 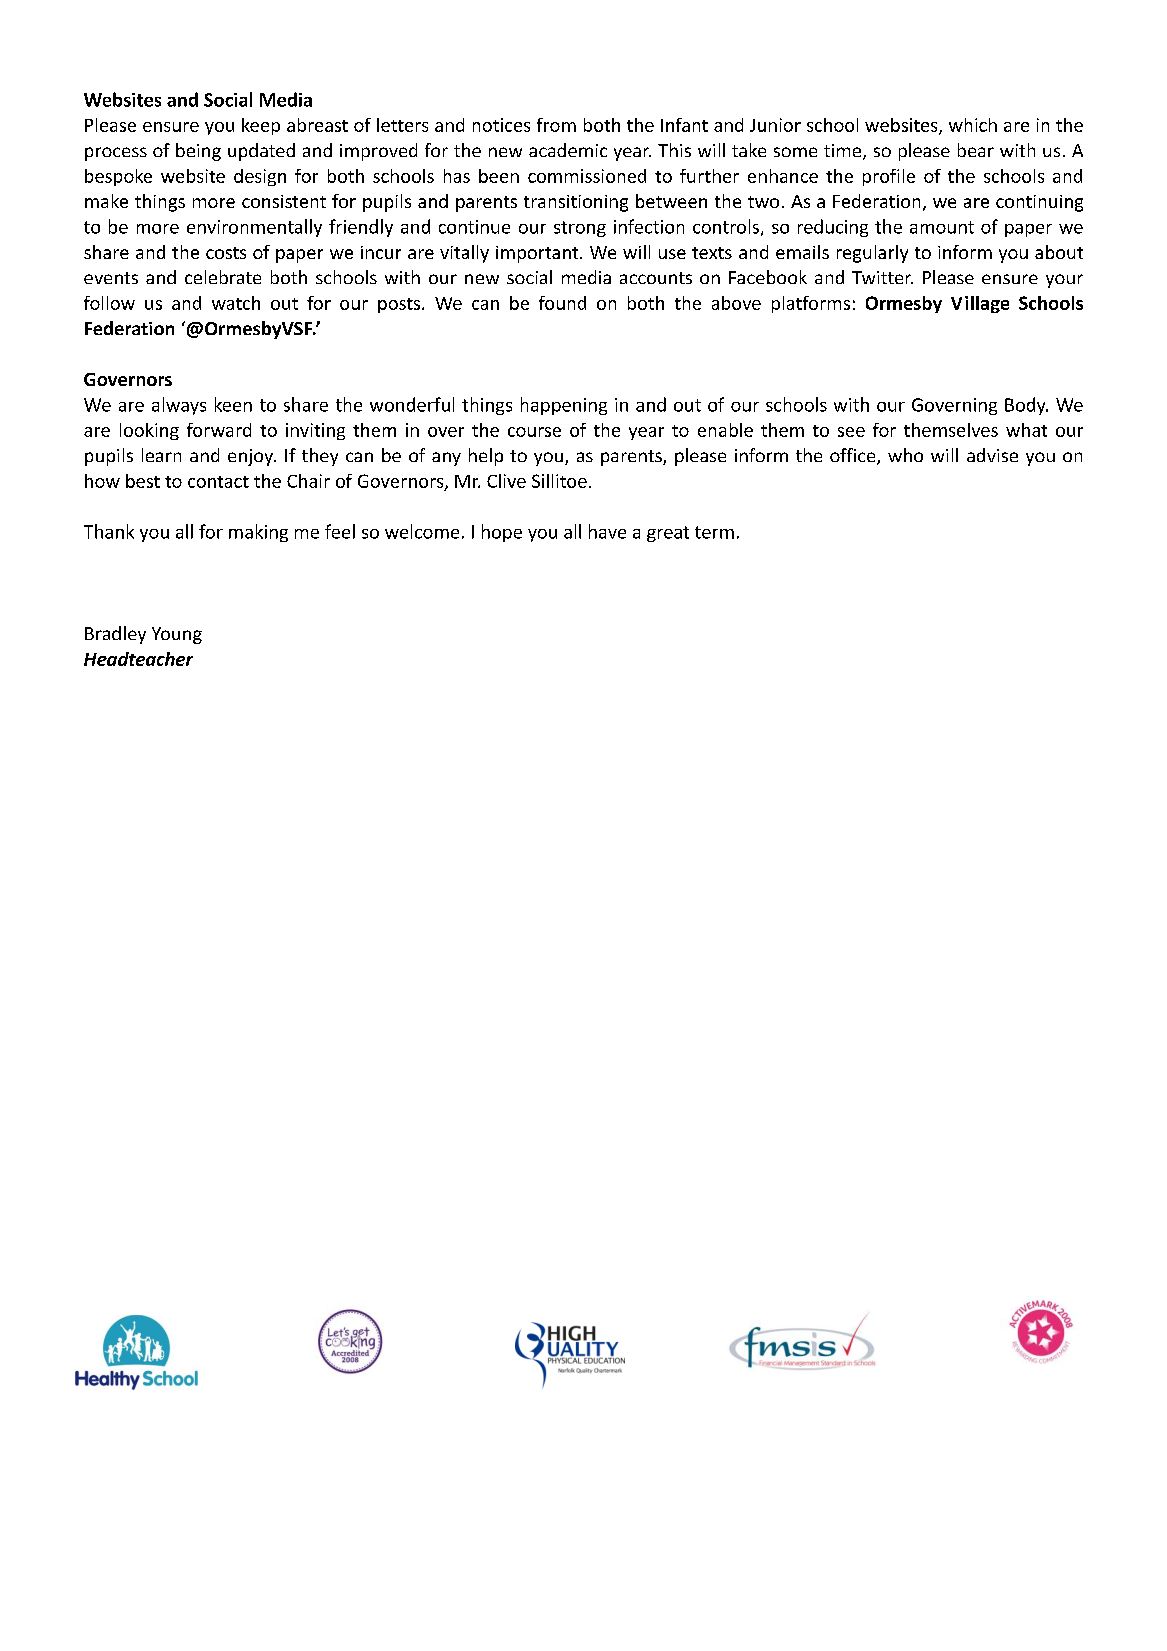 I want to click on Body, so click(x=1026, y=406).
